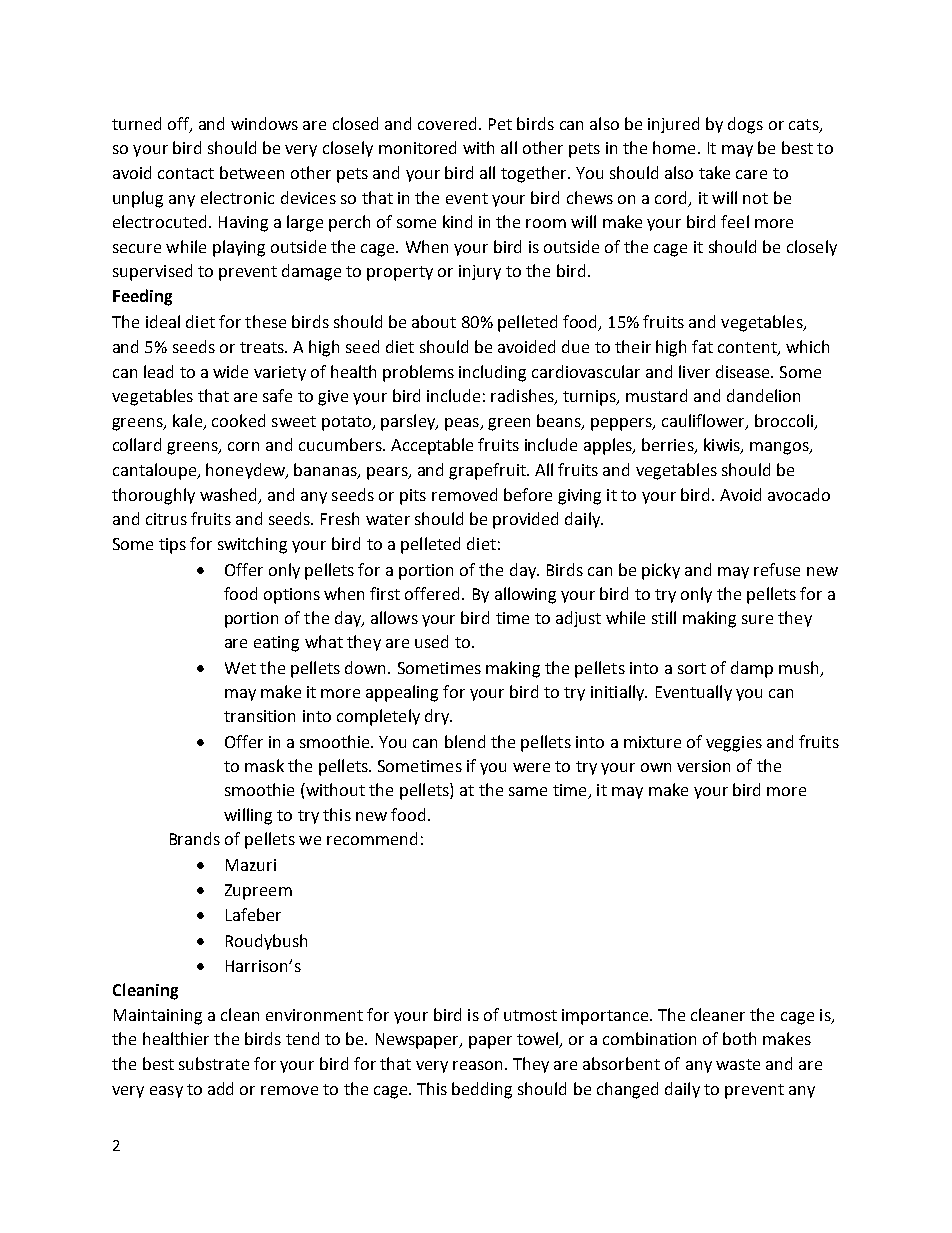 This page has height=1233, width=952. Describe the element at coordinates (230, 371) in the page. I see `wide` at that location.
